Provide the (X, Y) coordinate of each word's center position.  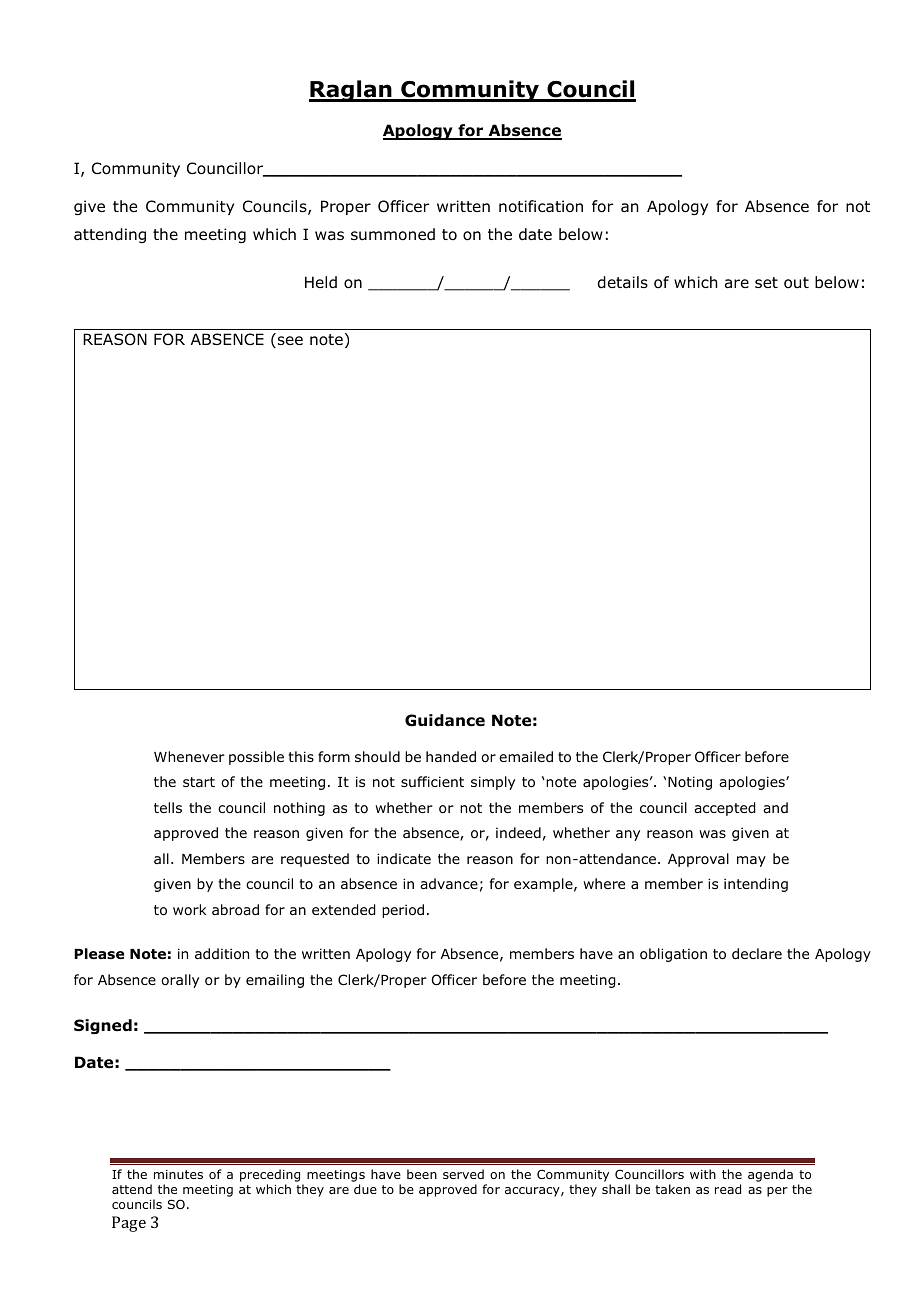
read (728, 1189)
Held (321, 282)
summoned (393, 234)
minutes (178, 1174)
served (463, 1174)
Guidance (445, 720)
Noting (690, 783)
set (766, 282)
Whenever (189, 756)
